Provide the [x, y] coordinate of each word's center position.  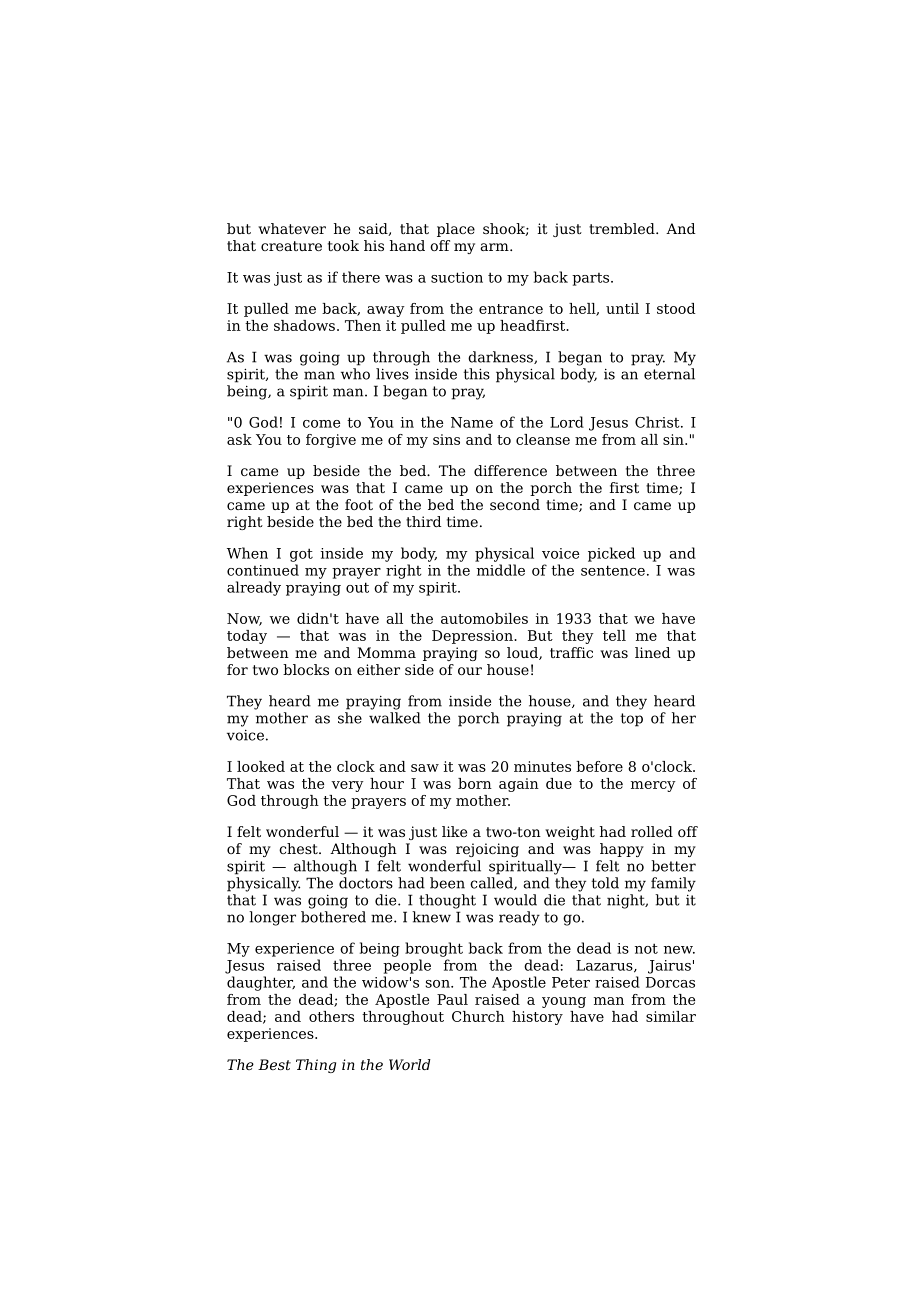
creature [291, 246]
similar [671, 1016]
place [456, 230]
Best [274, 1064]
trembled [623, 228]
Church [478, 1016]
